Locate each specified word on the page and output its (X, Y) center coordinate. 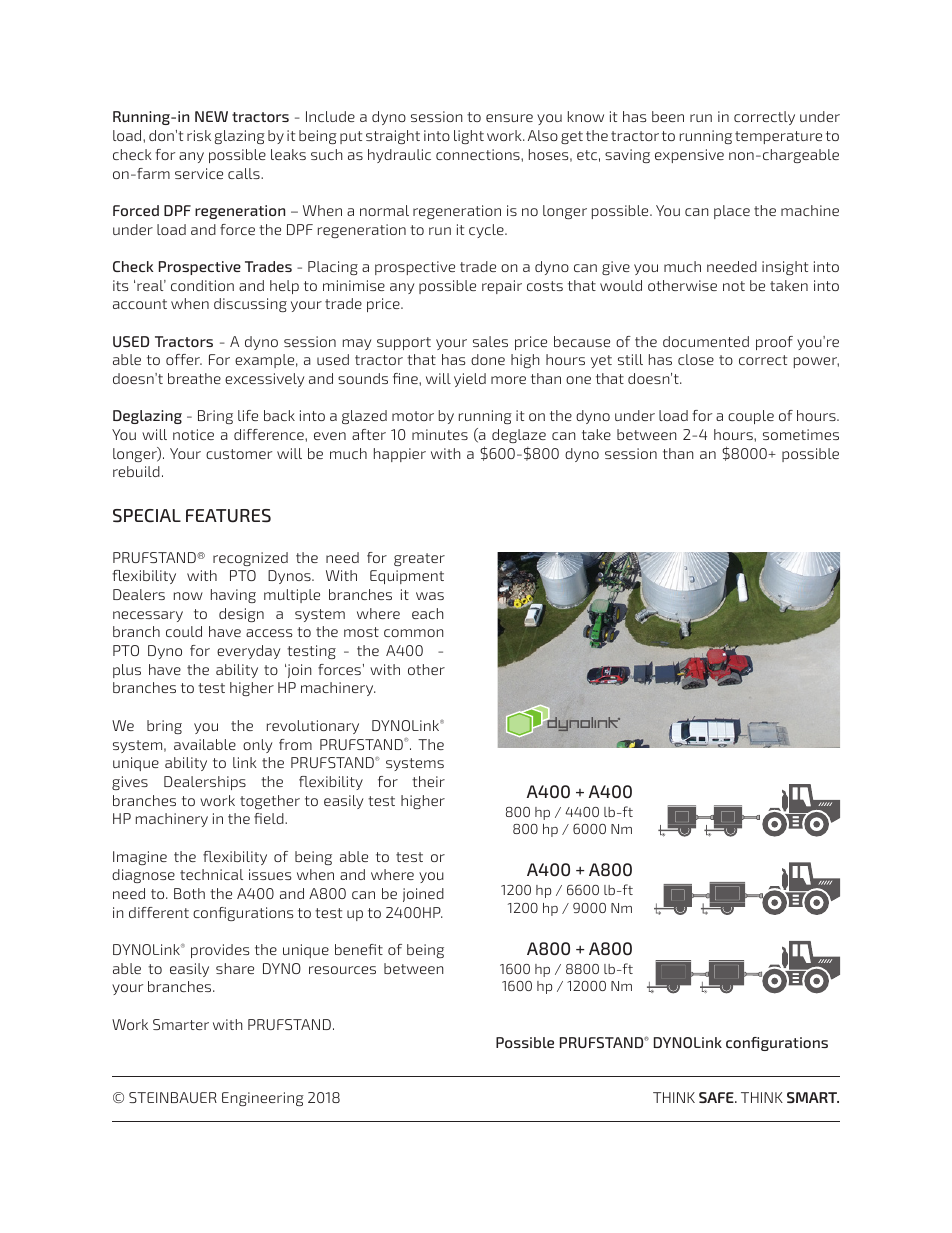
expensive (689, 156)
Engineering (263, 1099)
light (469, 137)
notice (193, 434)
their (428, 781)
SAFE (717, 1097)
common (414, 633)
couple (751, 417)
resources (342, 970)
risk (199, 135)
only (257, 746)
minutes (440, 434)
